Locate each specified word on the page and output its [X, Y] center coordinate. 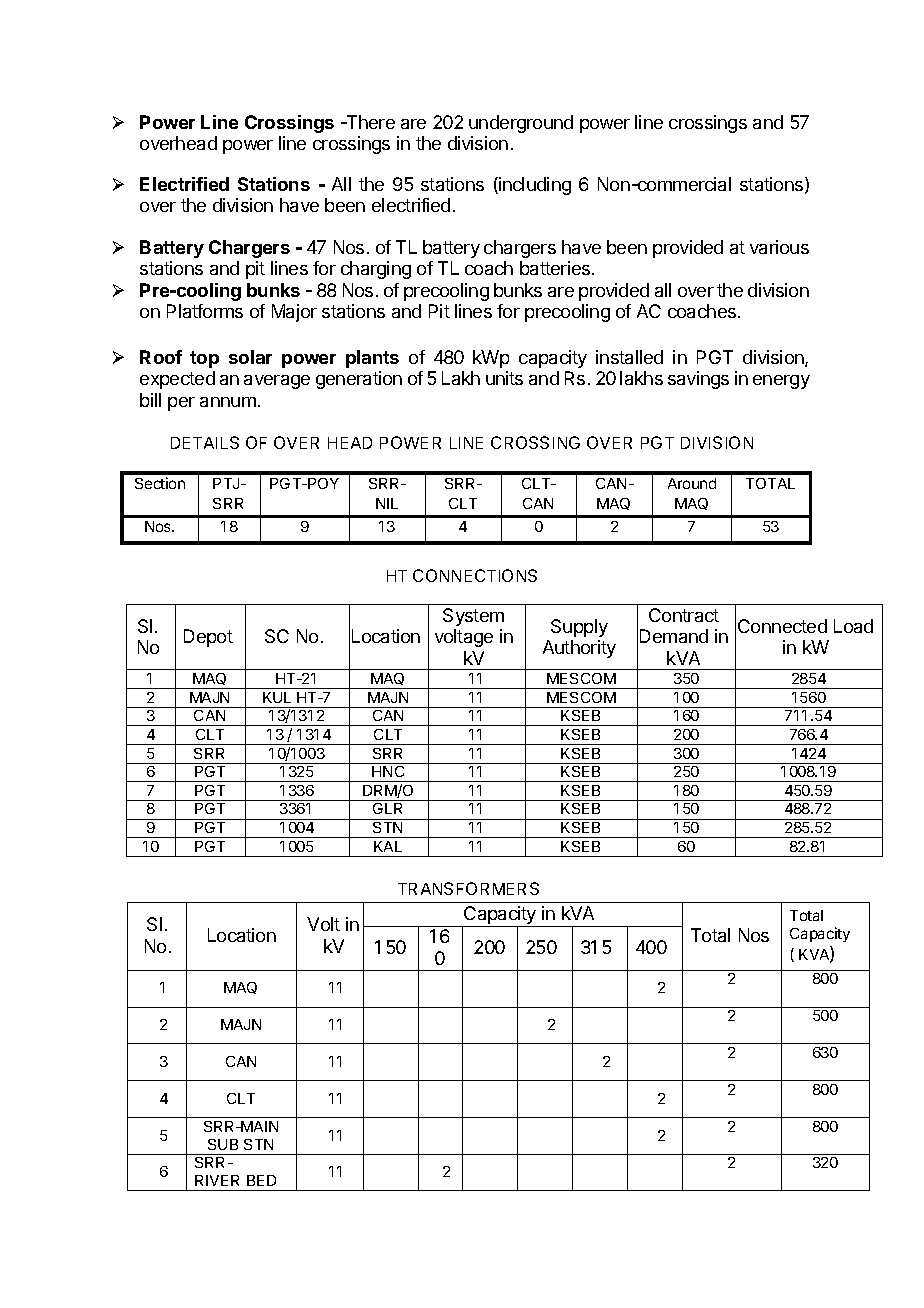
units [504, 378]
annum [228, 402]
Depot [208, 638]
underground [521, 124]
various [779, 247]
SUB [223, 1144]
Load [853, 626]
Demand [674, 636]
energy [781, 382]
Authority [579, 649]
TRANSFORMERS [468, 888]
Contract [684, 615]
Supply [579, 628]
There [369, 122]
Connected [782, 626]
